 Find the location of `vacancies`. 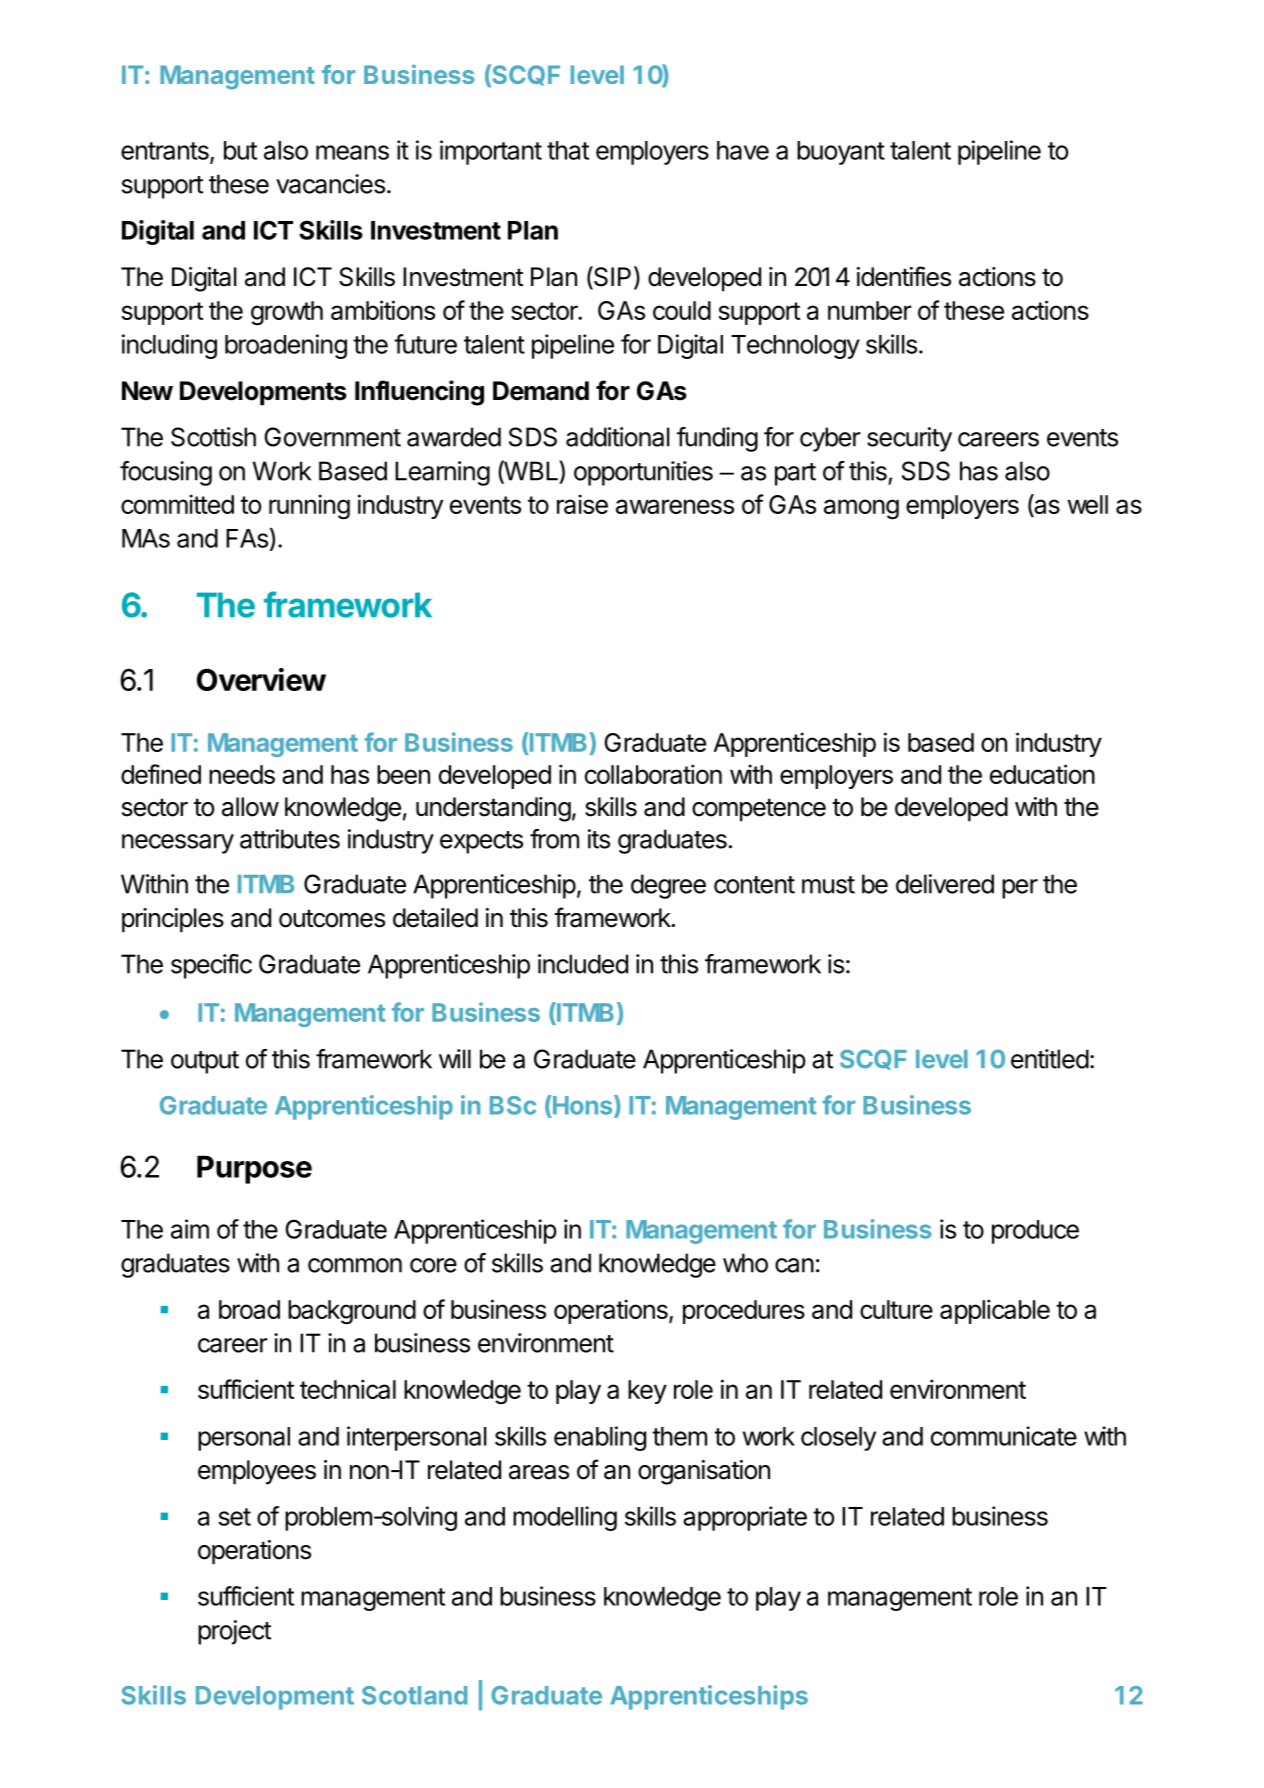

vacancies is located at coordinates (330, 184).
